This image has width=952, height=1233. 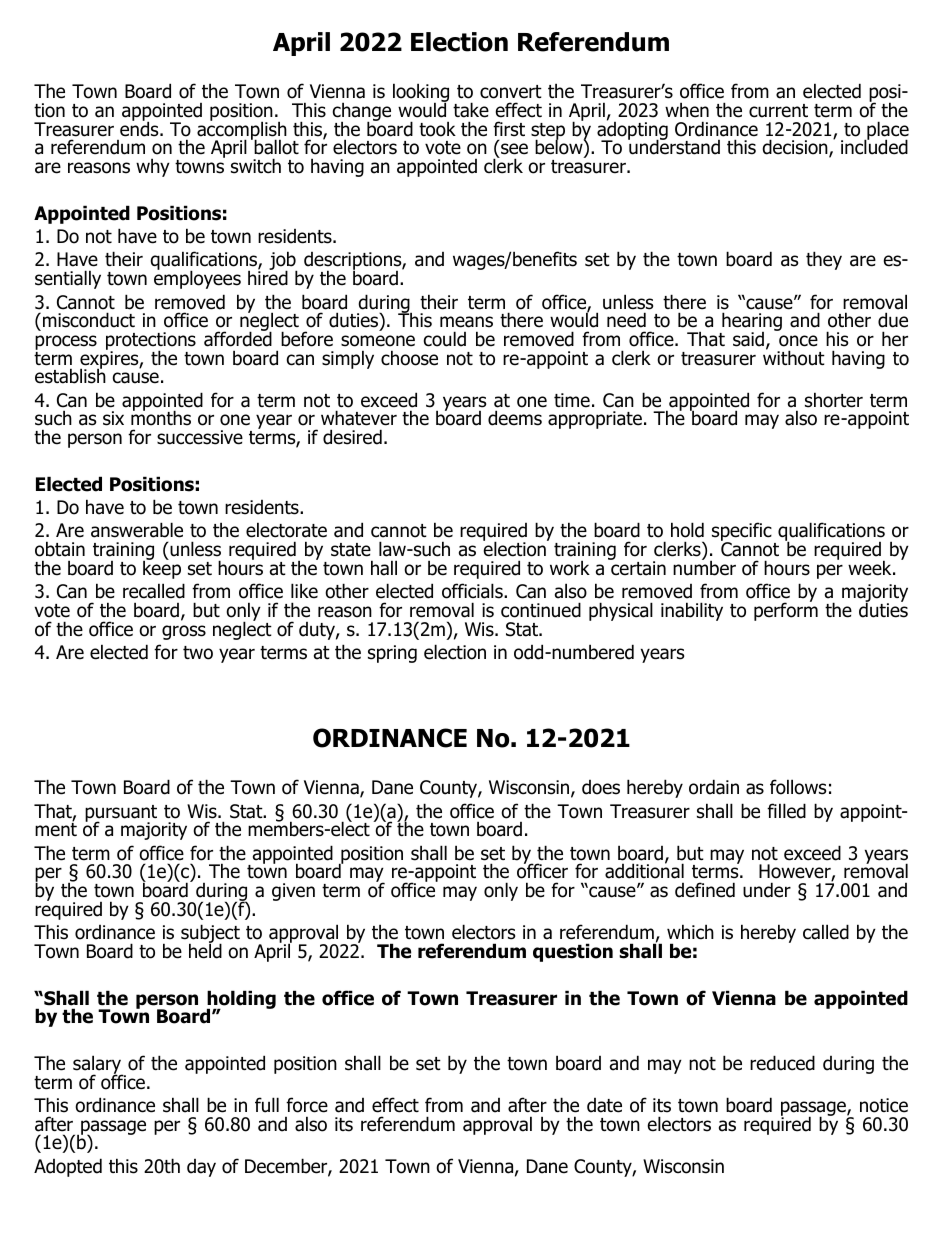 What do you see at coordinates (798, 787) in the image?
I see `follows` at bounding box center [798, 787].
